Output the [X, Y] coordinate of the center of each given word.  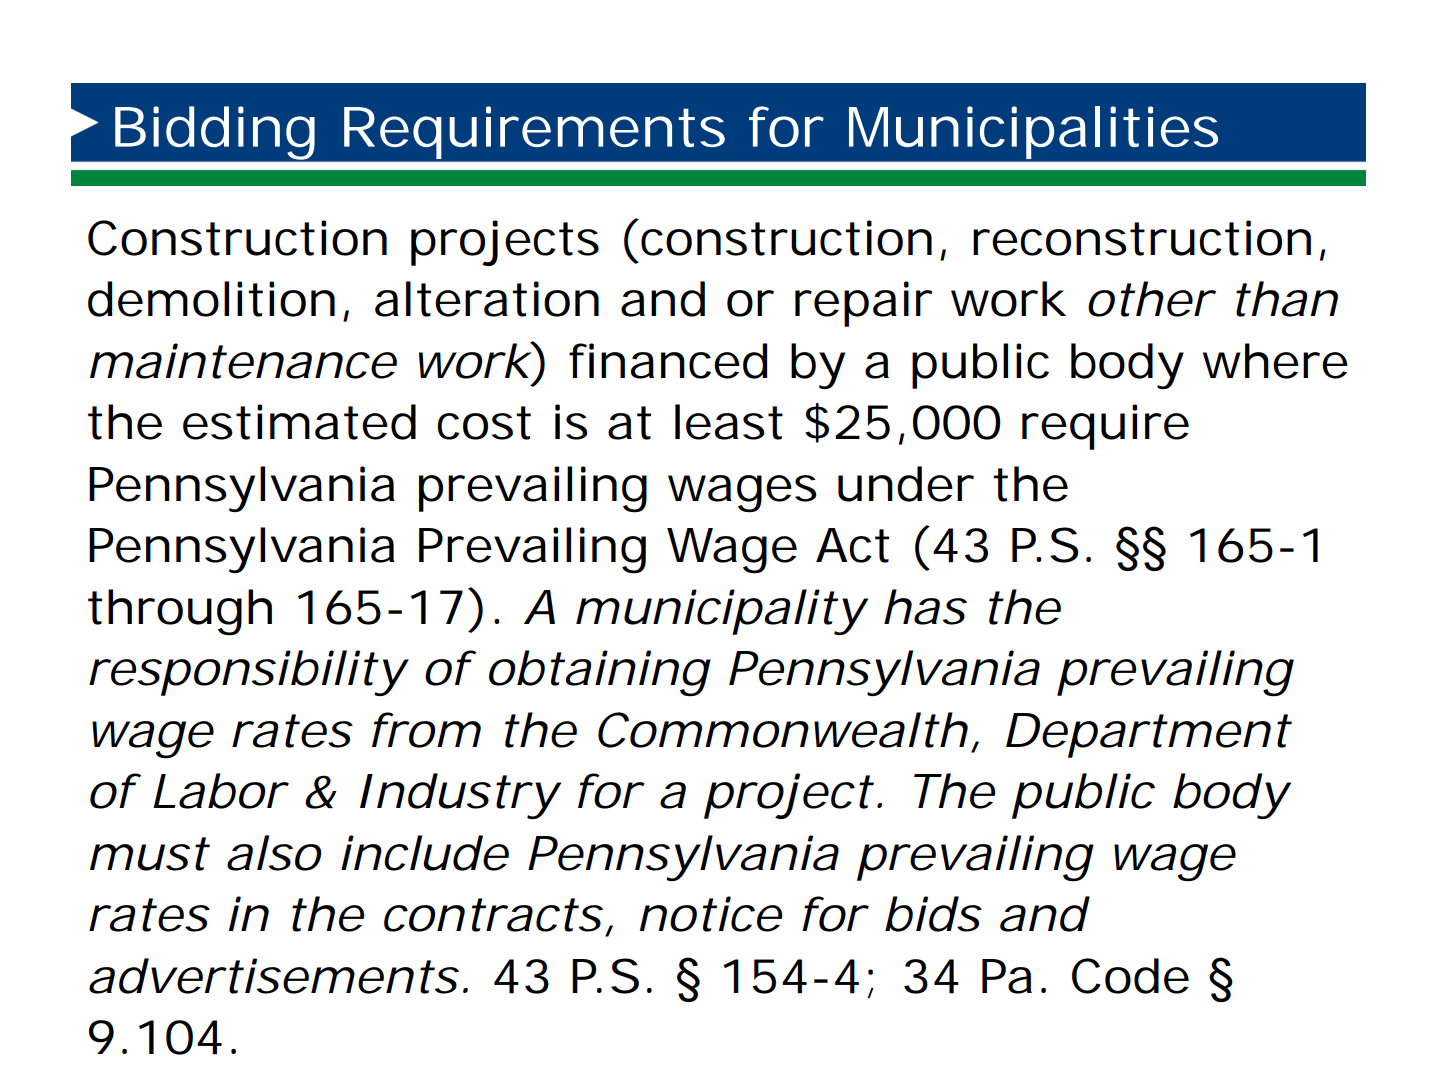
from [422, 730]
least [729, 422]
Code [1130, 976]
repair [863, 304]
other [1150, 299]
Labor [219, 791]
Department [1148, 735]
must [149, 854]
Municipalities [1033, 132]
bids [932, 914]
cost [484, 423]
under [906, 484]
